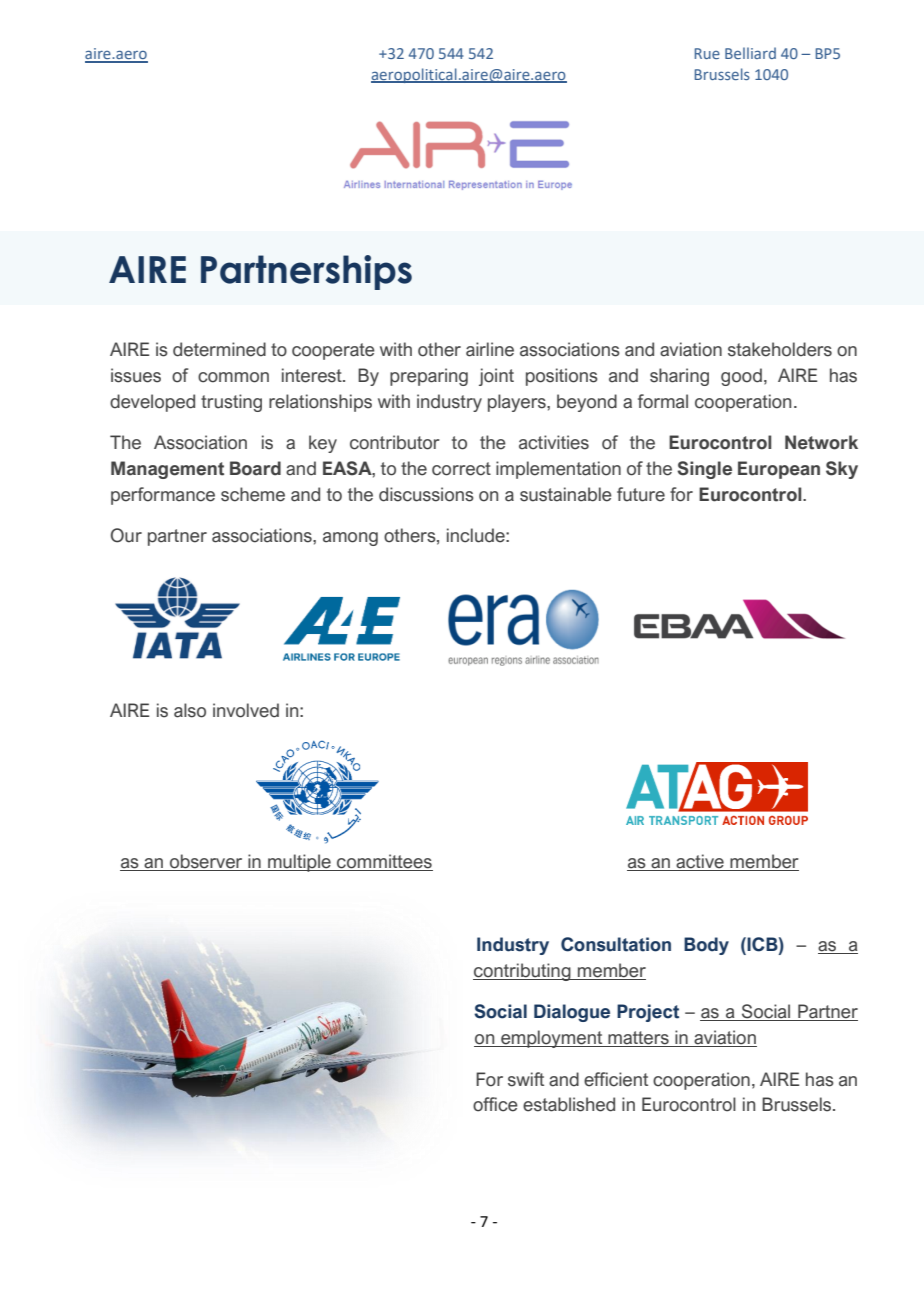 This screenshot has height=1308, width=924. I want to click on observer, so click(206, 861).
